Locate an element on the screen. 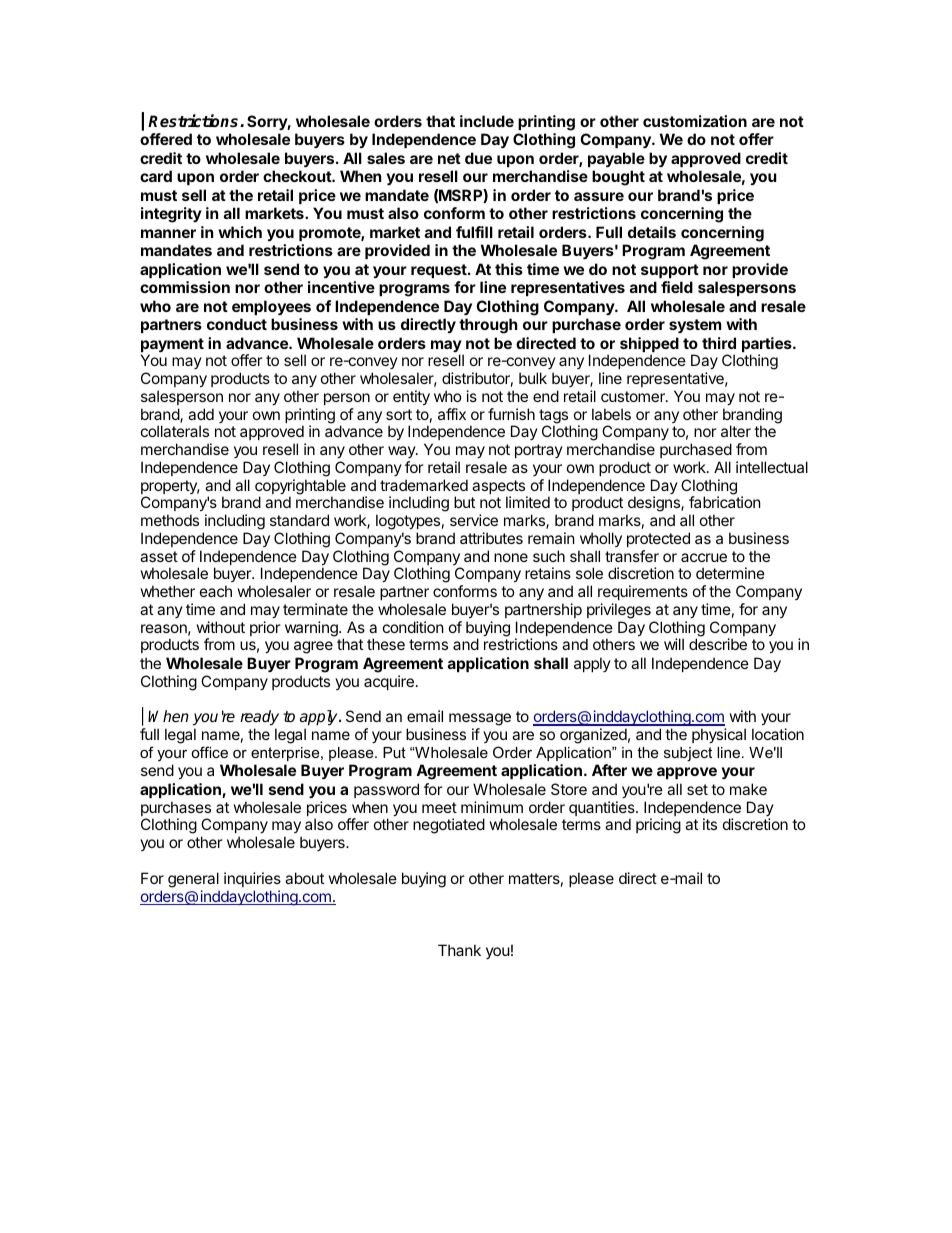  condition is located at coordinates (413, 627).
